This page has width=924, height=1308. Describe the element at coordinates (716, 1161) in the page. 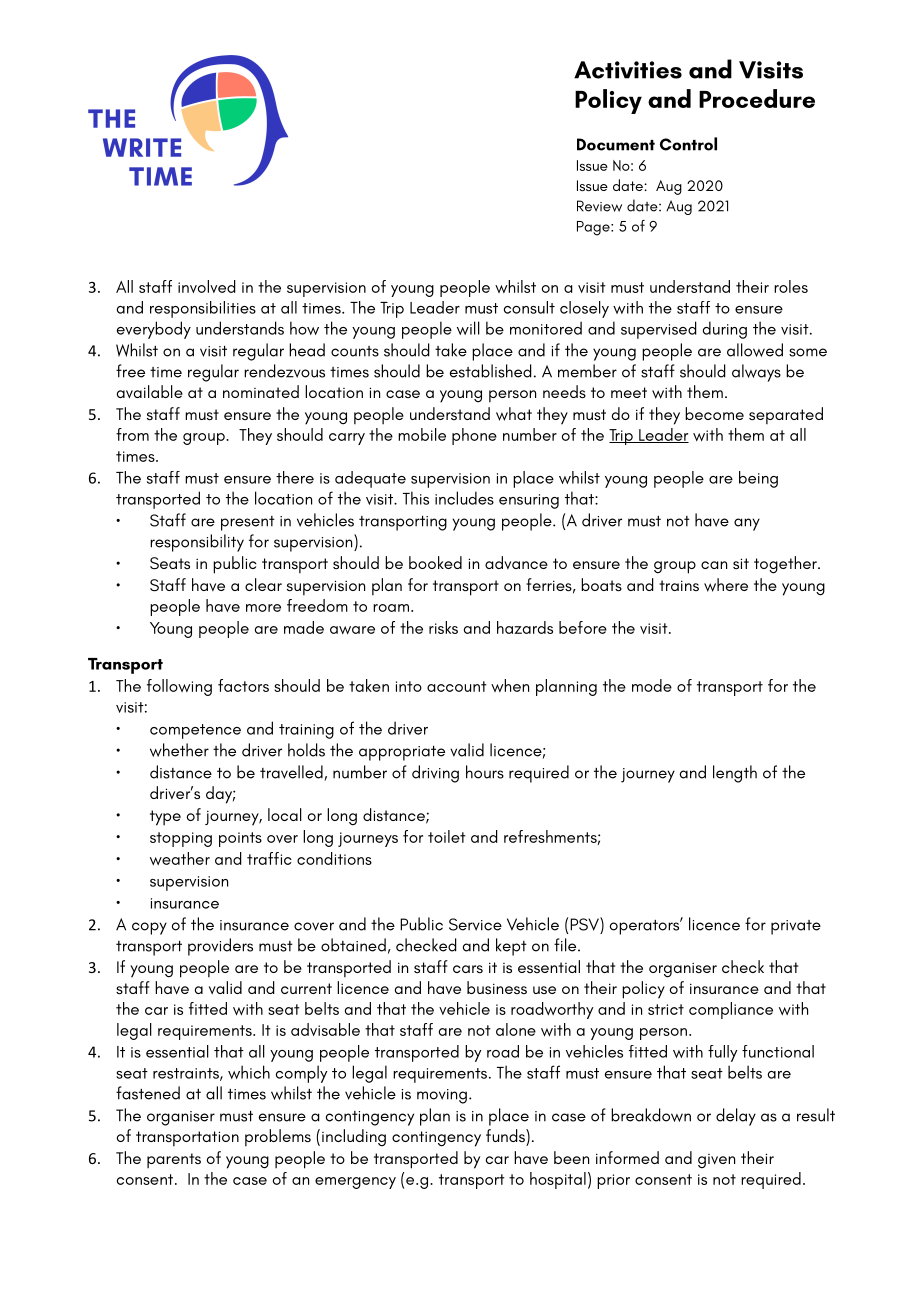

I see `given` at that location.
